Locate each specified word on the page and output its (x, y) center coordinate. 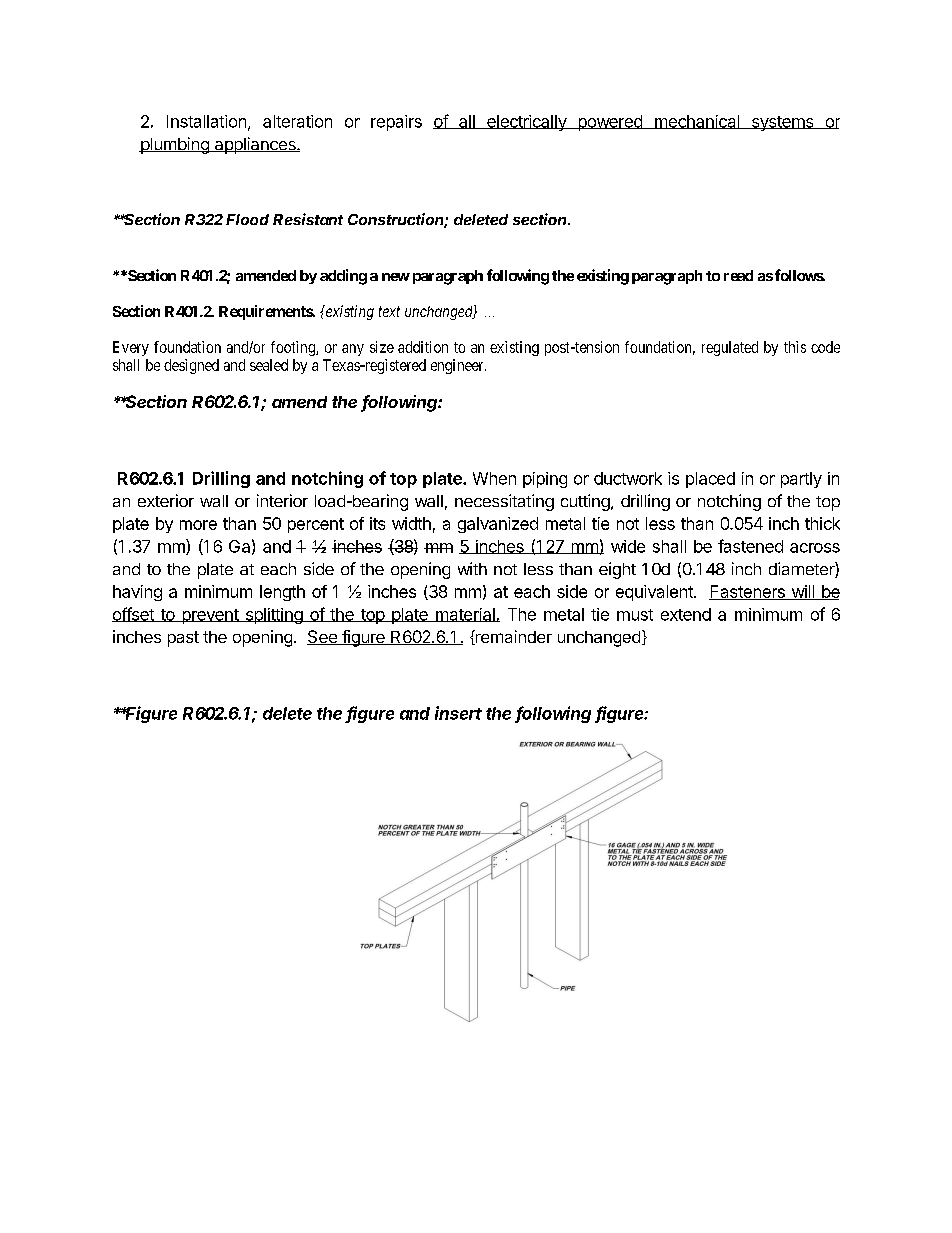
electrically (527, 123)
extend (686, 614)
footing (294, 348)
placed (710, 480)
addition (423, 347)
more (198, 525)
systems (782, 123)
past (183, 639)
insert (458, 713)
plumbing (175, 145)
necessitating (504, 502)
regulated (730, 348)
